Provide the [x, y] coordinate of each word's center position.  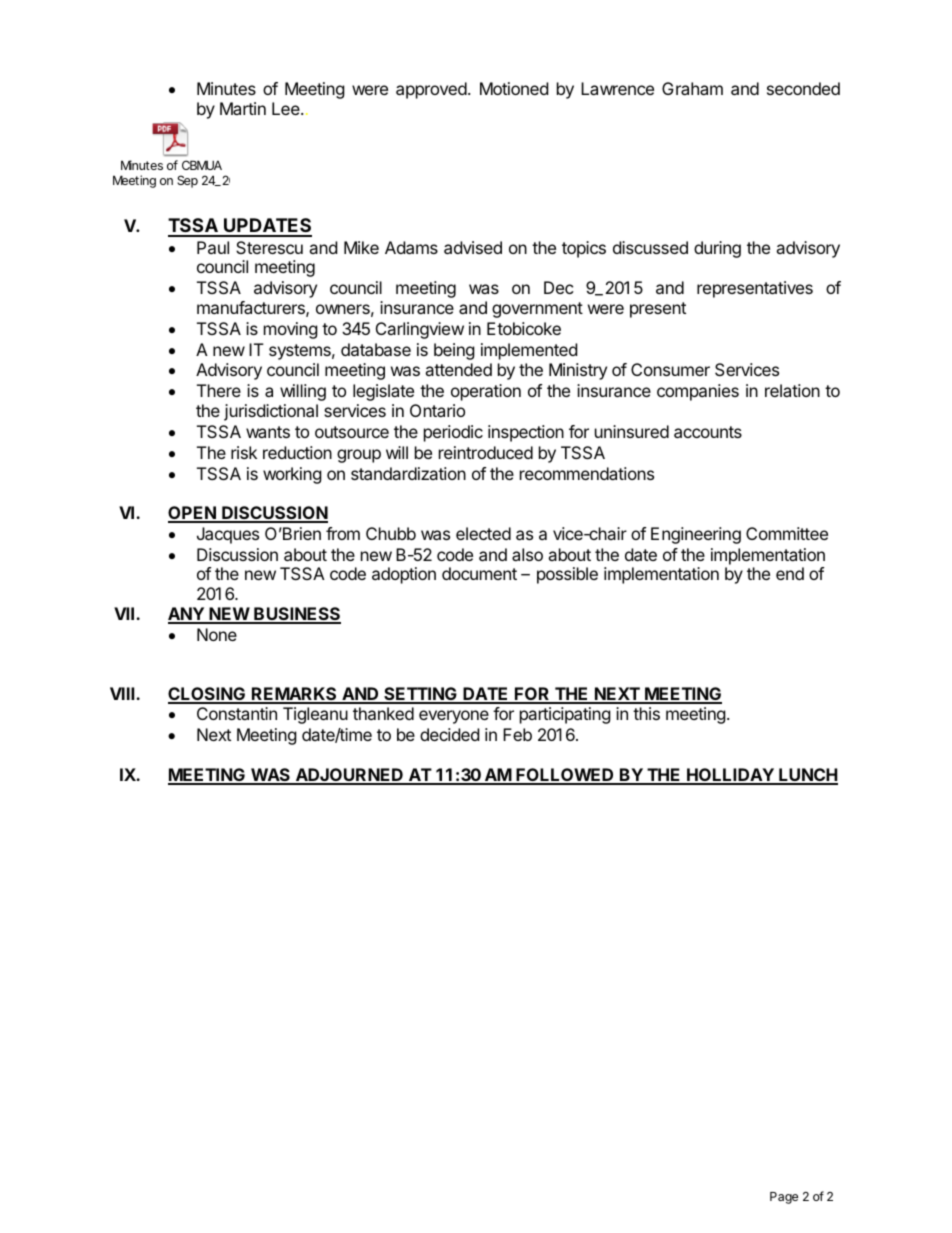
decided [449, 734]
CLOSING [207, 695]
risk [244, 452]
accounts [708, 432]
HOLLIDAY [730, 776]
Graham [692, 88]
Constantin [237, 713]
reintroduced [486, 452]
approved [431, 90]
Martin [243, 108]
